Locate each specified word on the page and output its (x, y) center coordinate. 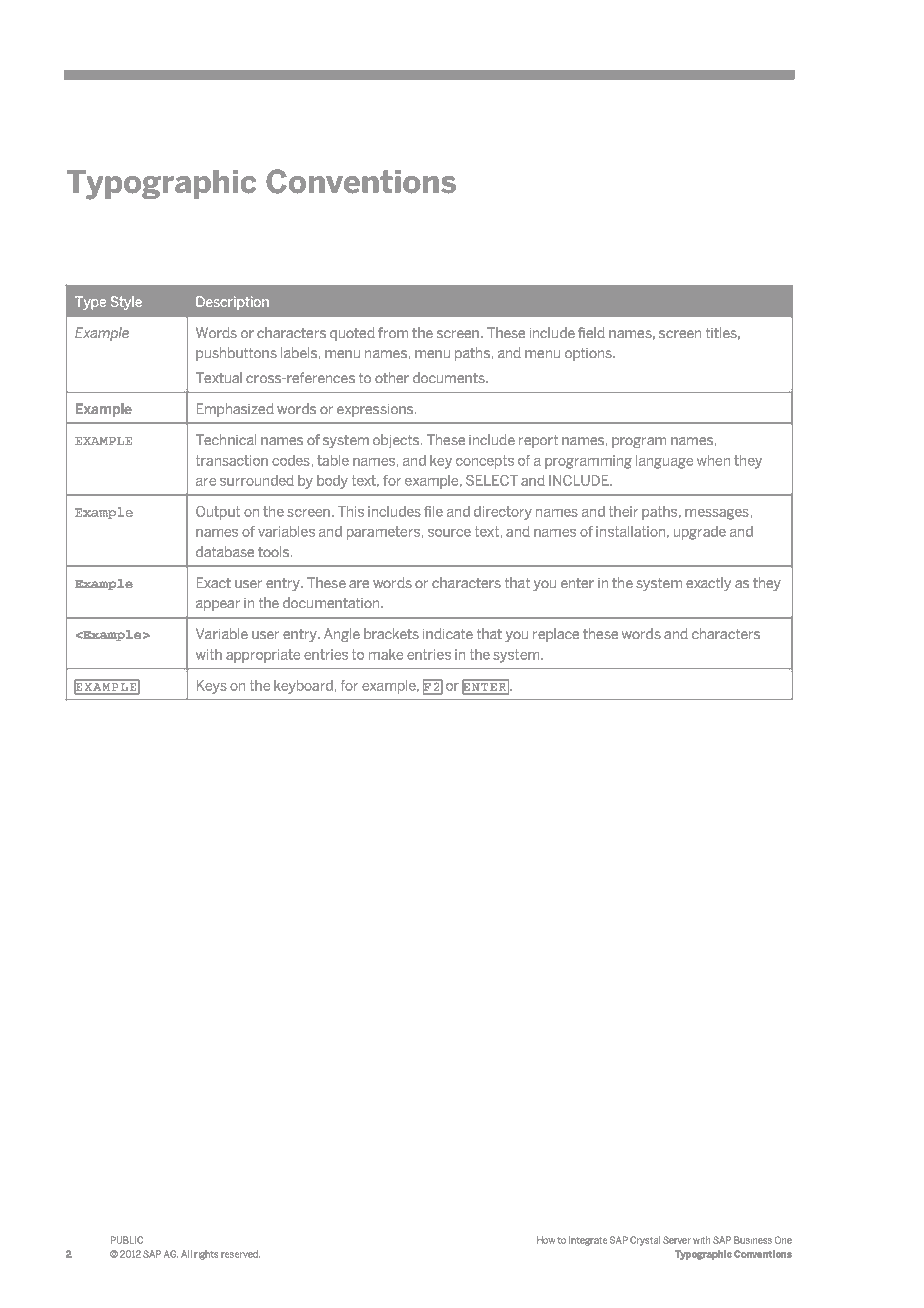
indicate (448, 633)
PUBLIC (127, 1240)
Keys (212, 687)
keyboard (303, 687)
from (393, 332)
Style (126, 303)
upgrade (700, 533)
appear (218, 605)
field (591, 332)
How (546, 1240)
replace (556, 635)
